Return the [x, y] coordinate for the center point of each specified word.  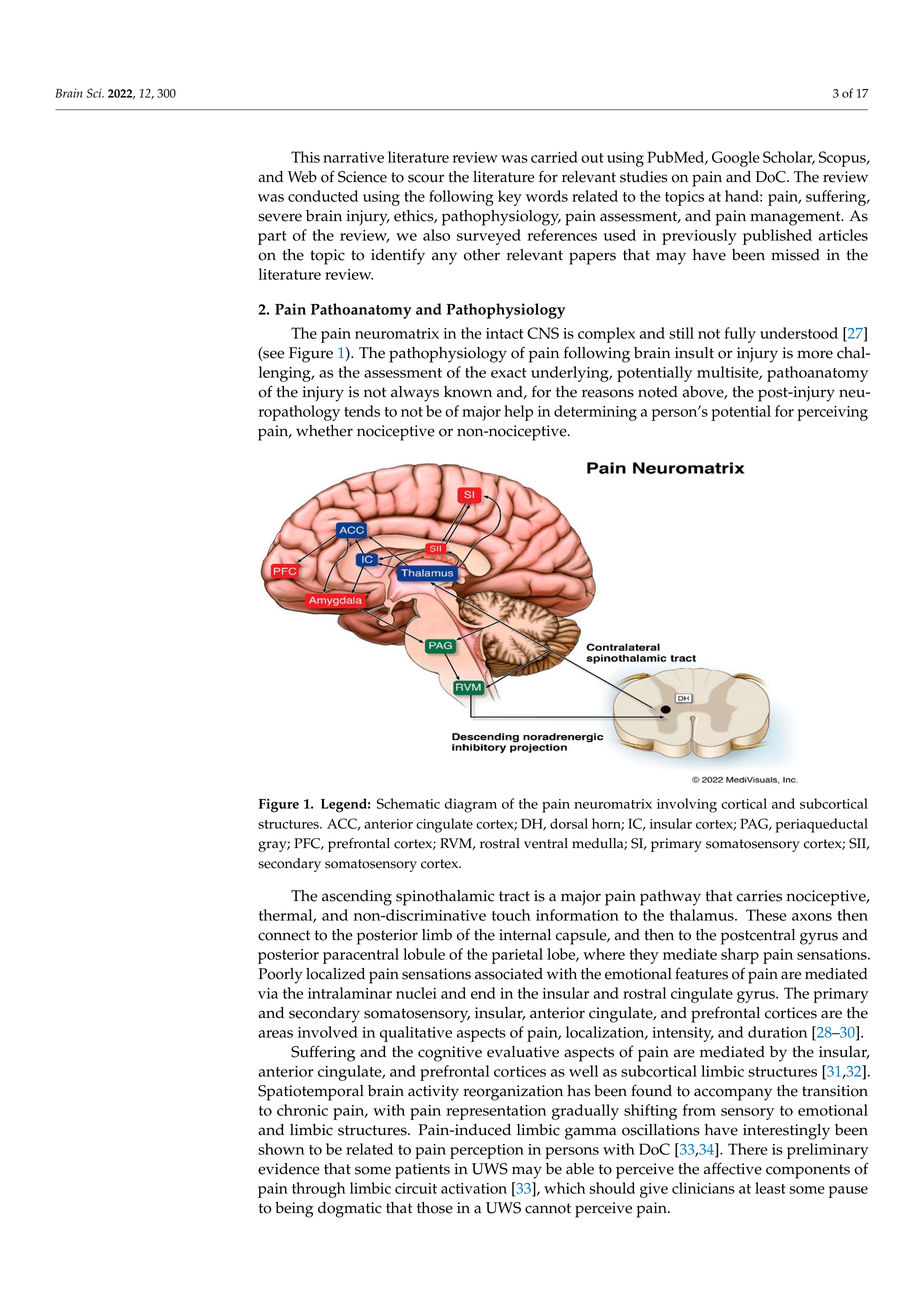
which [564, 1188]
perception [487, 1151]
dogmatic [350, 1210]
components [808, 1171]
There [748, 1149]
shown [281, 1149]
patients [422, 1171]
